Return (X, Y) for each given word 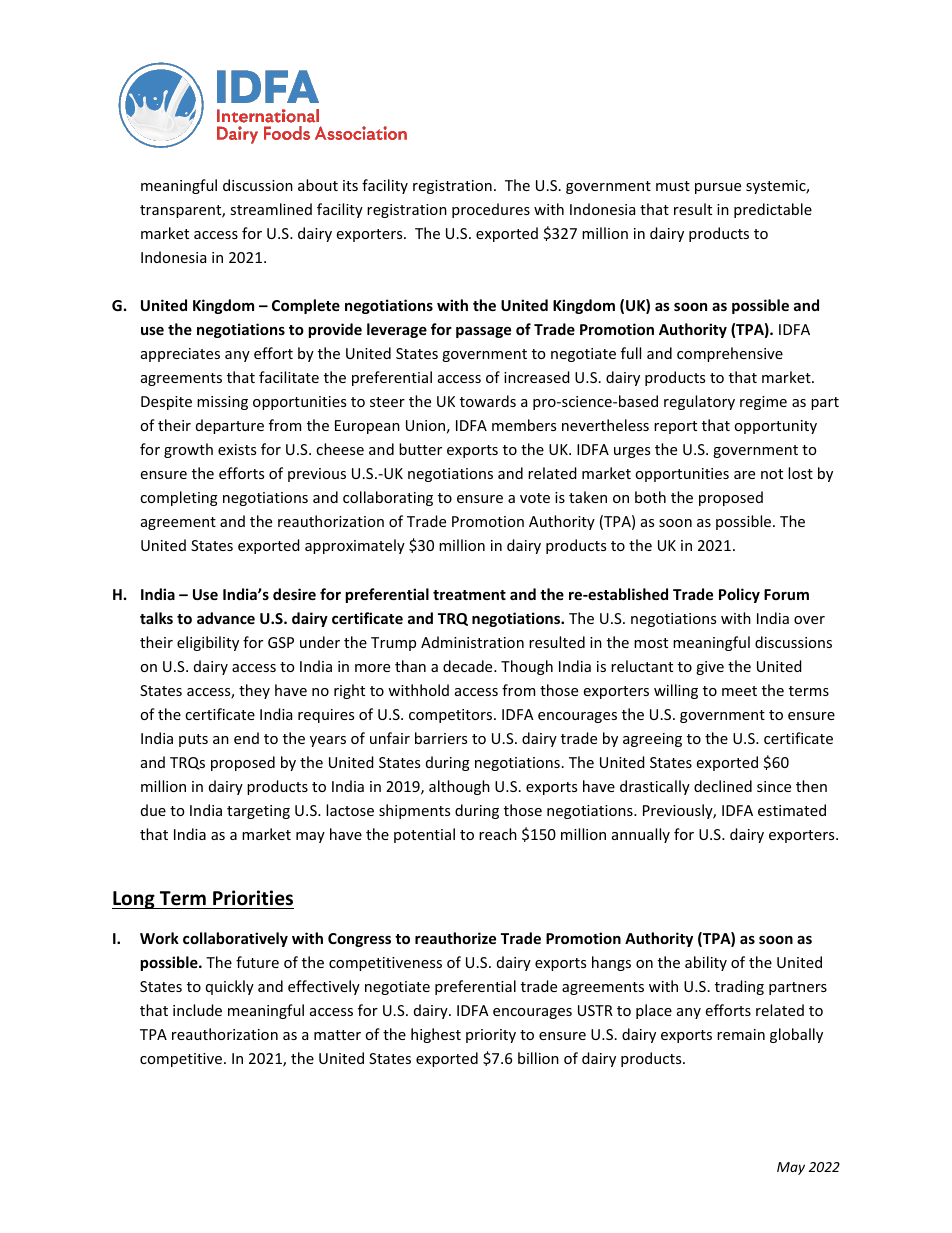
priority (491, 1036)
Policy (739, 595)
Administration (472, 642)
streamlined (271, 209)
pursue (718, 188)
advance (226, 618)
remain (741, 1034)
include (197, 1010)
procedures (491, 210)
